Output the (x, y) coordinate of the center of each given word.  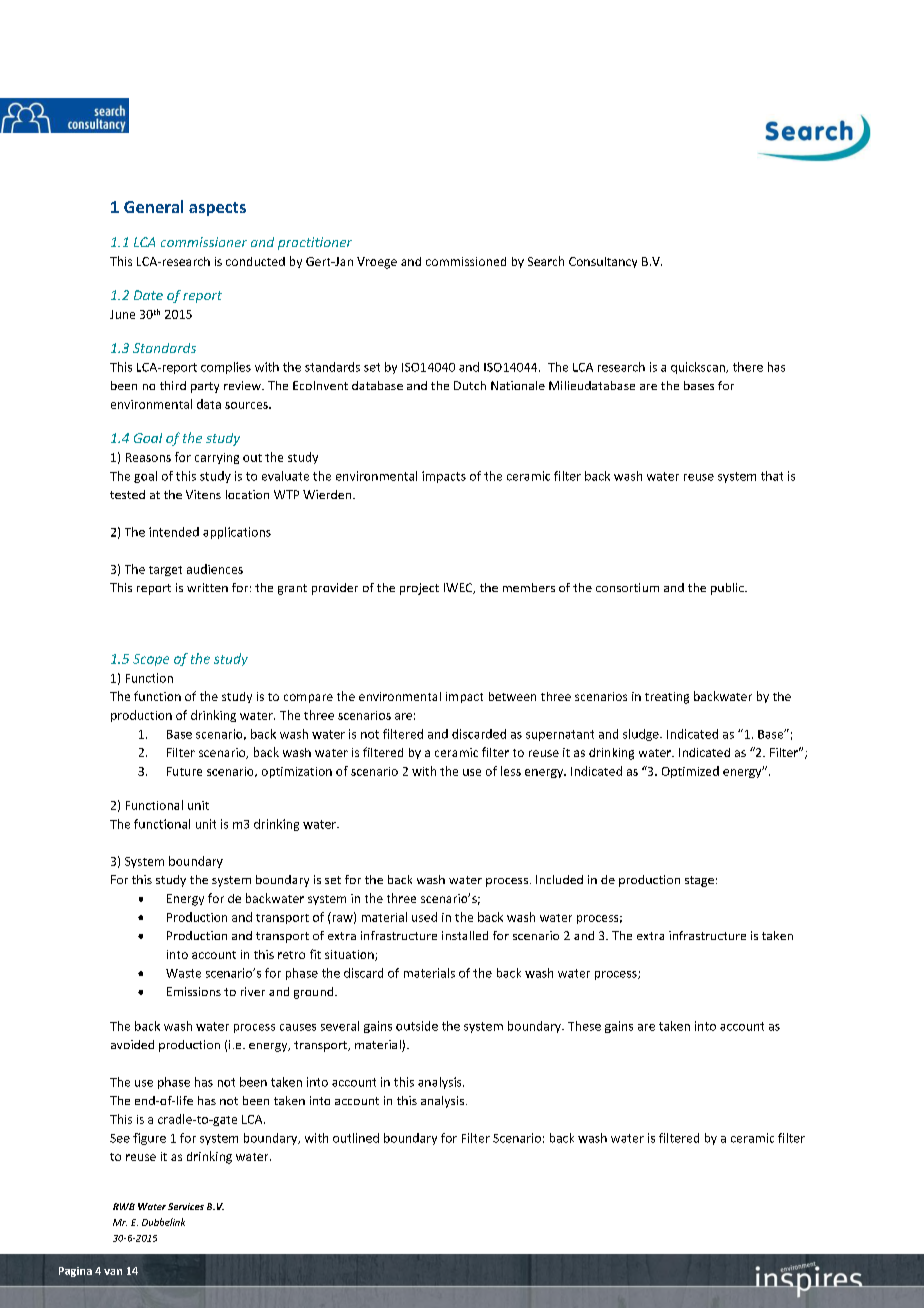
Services (186, 1206)
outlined (356, 1138)
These (584, 1026)
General (153, 206)
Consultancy (603, 262)
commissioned (466, 261)
